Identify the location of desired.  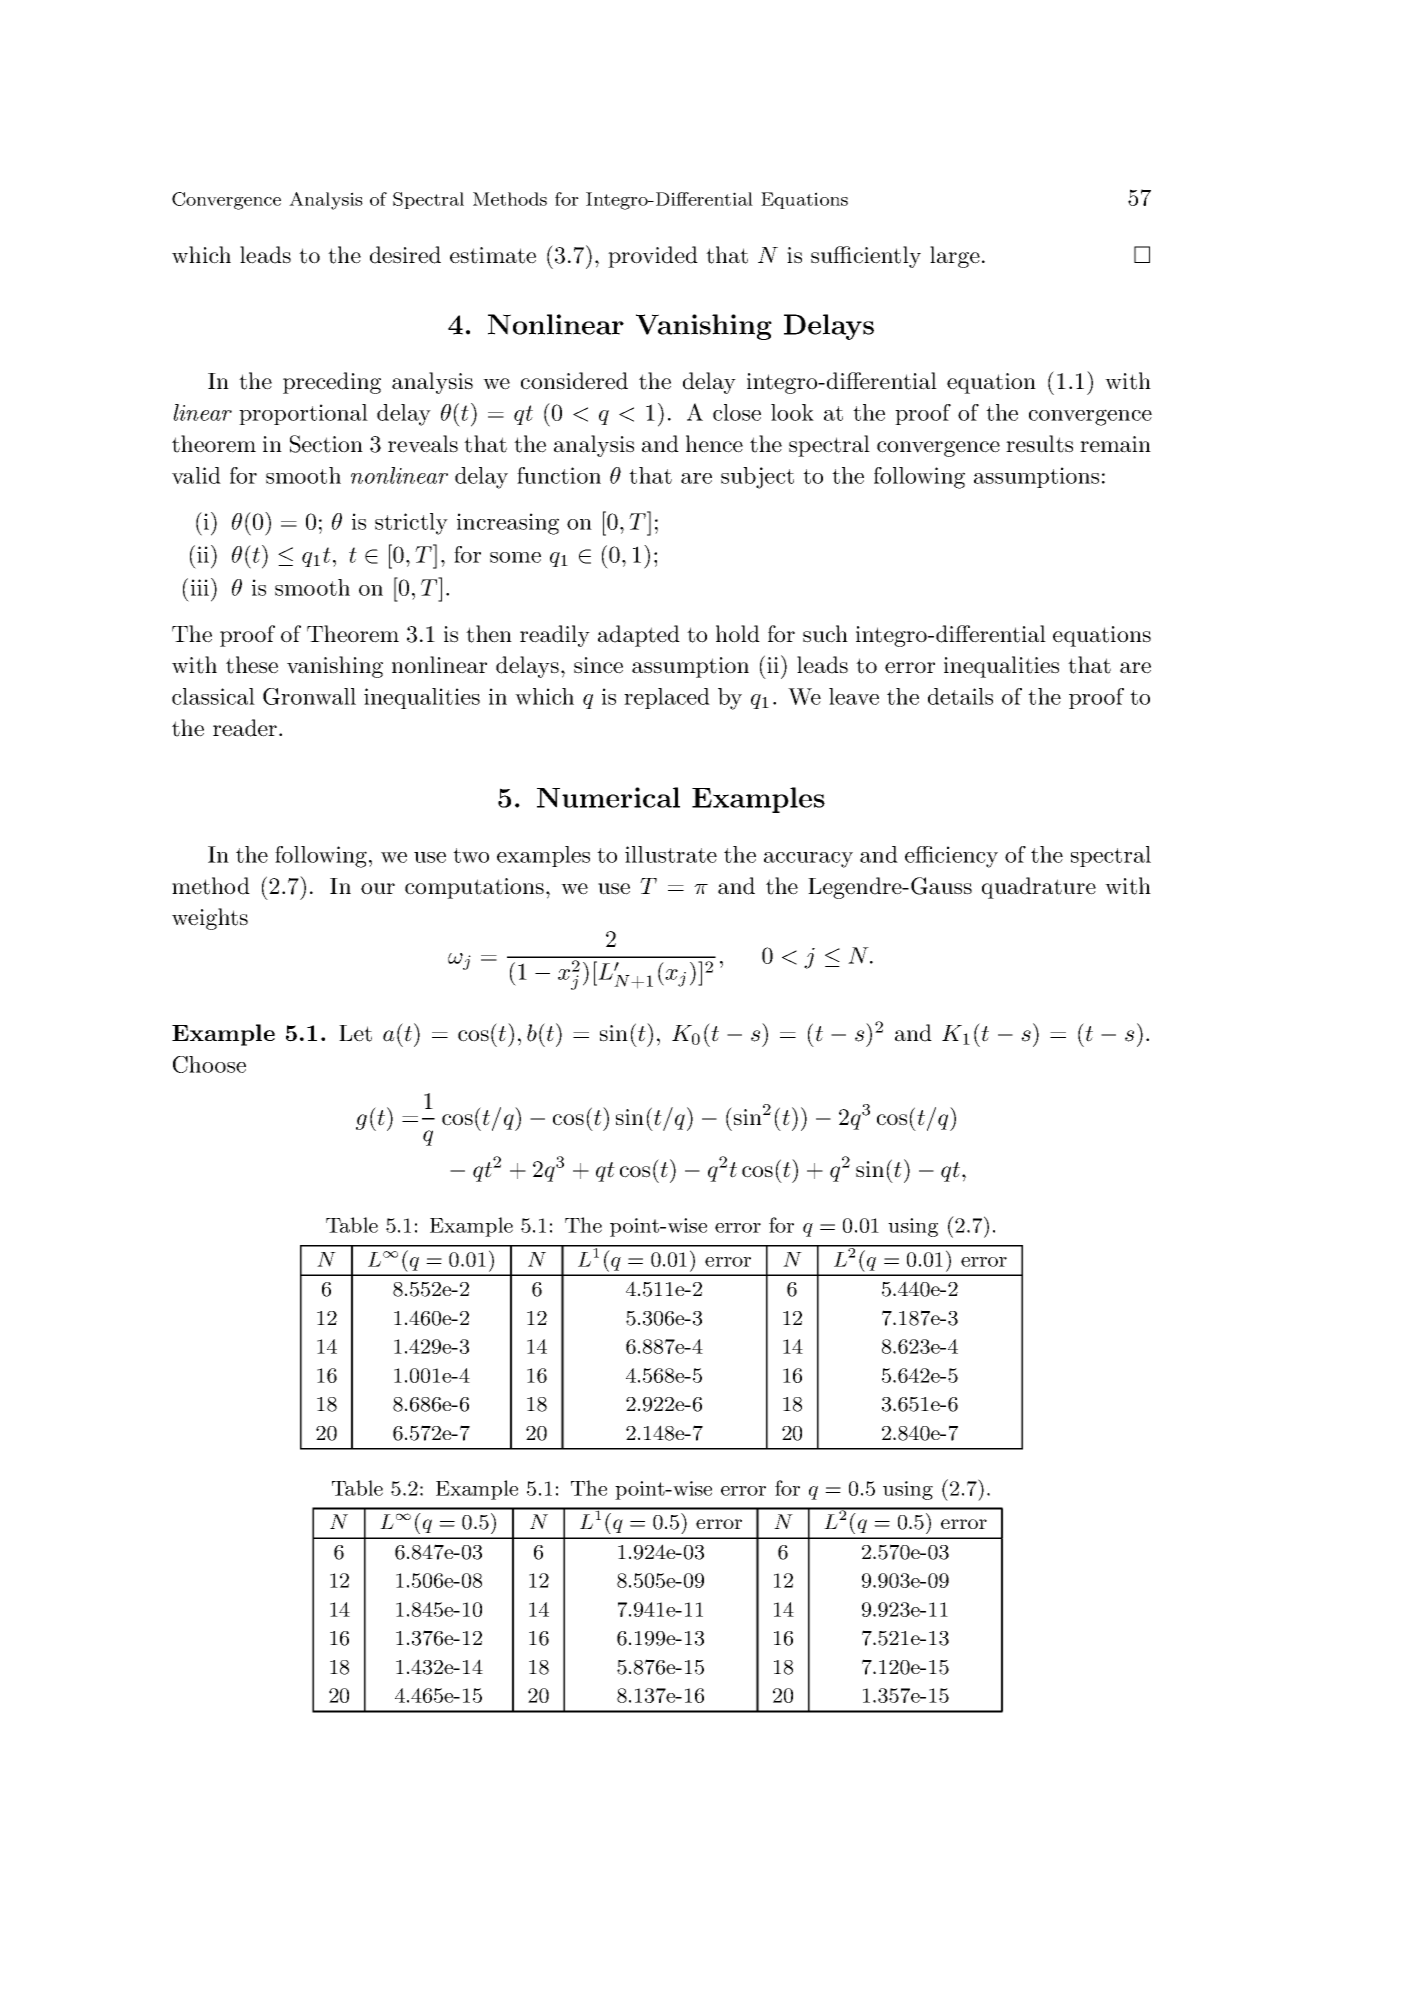
(405, 255).
